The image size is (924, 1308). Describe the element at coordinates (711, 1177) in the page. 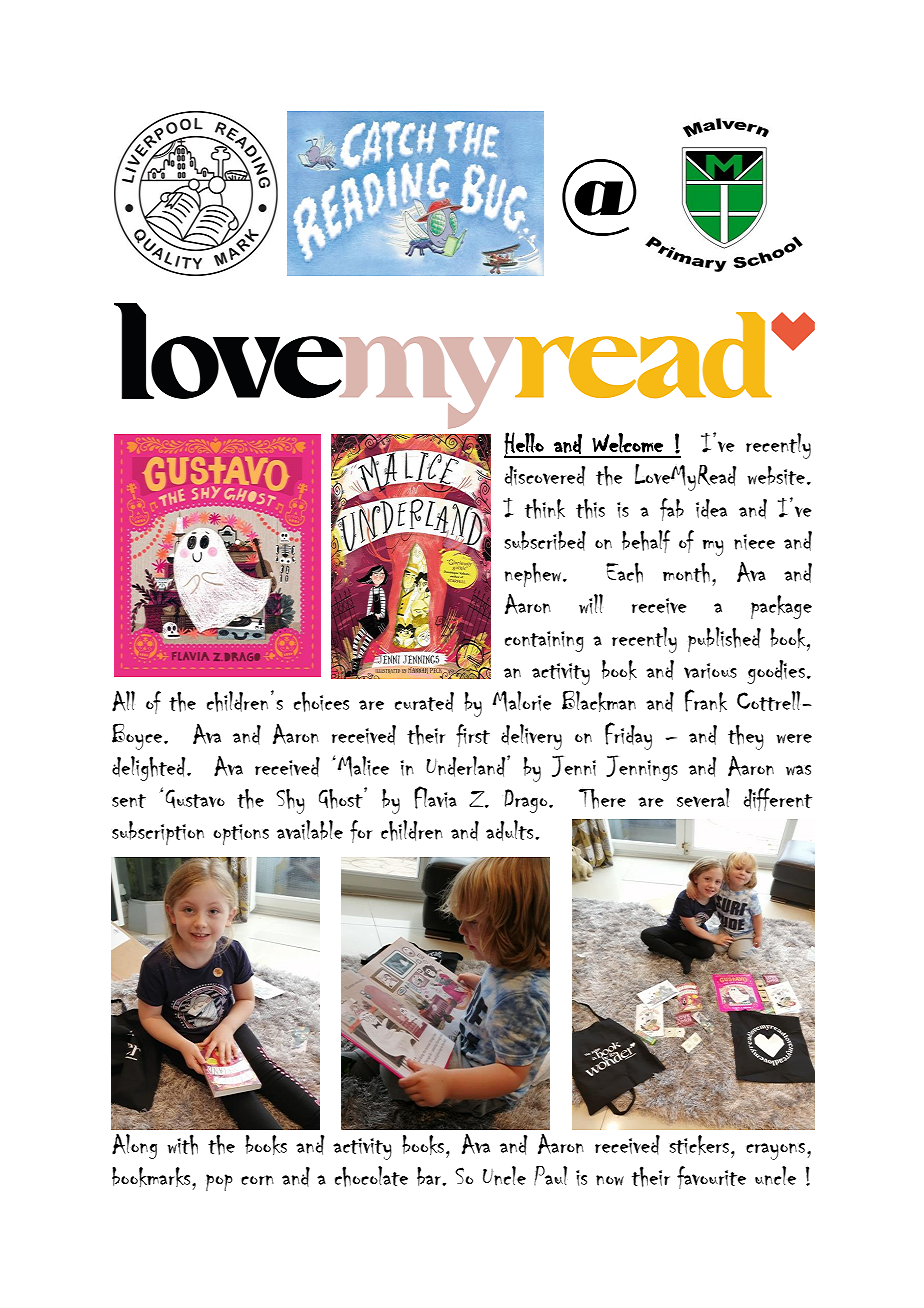

I see `favourite` at that location.
